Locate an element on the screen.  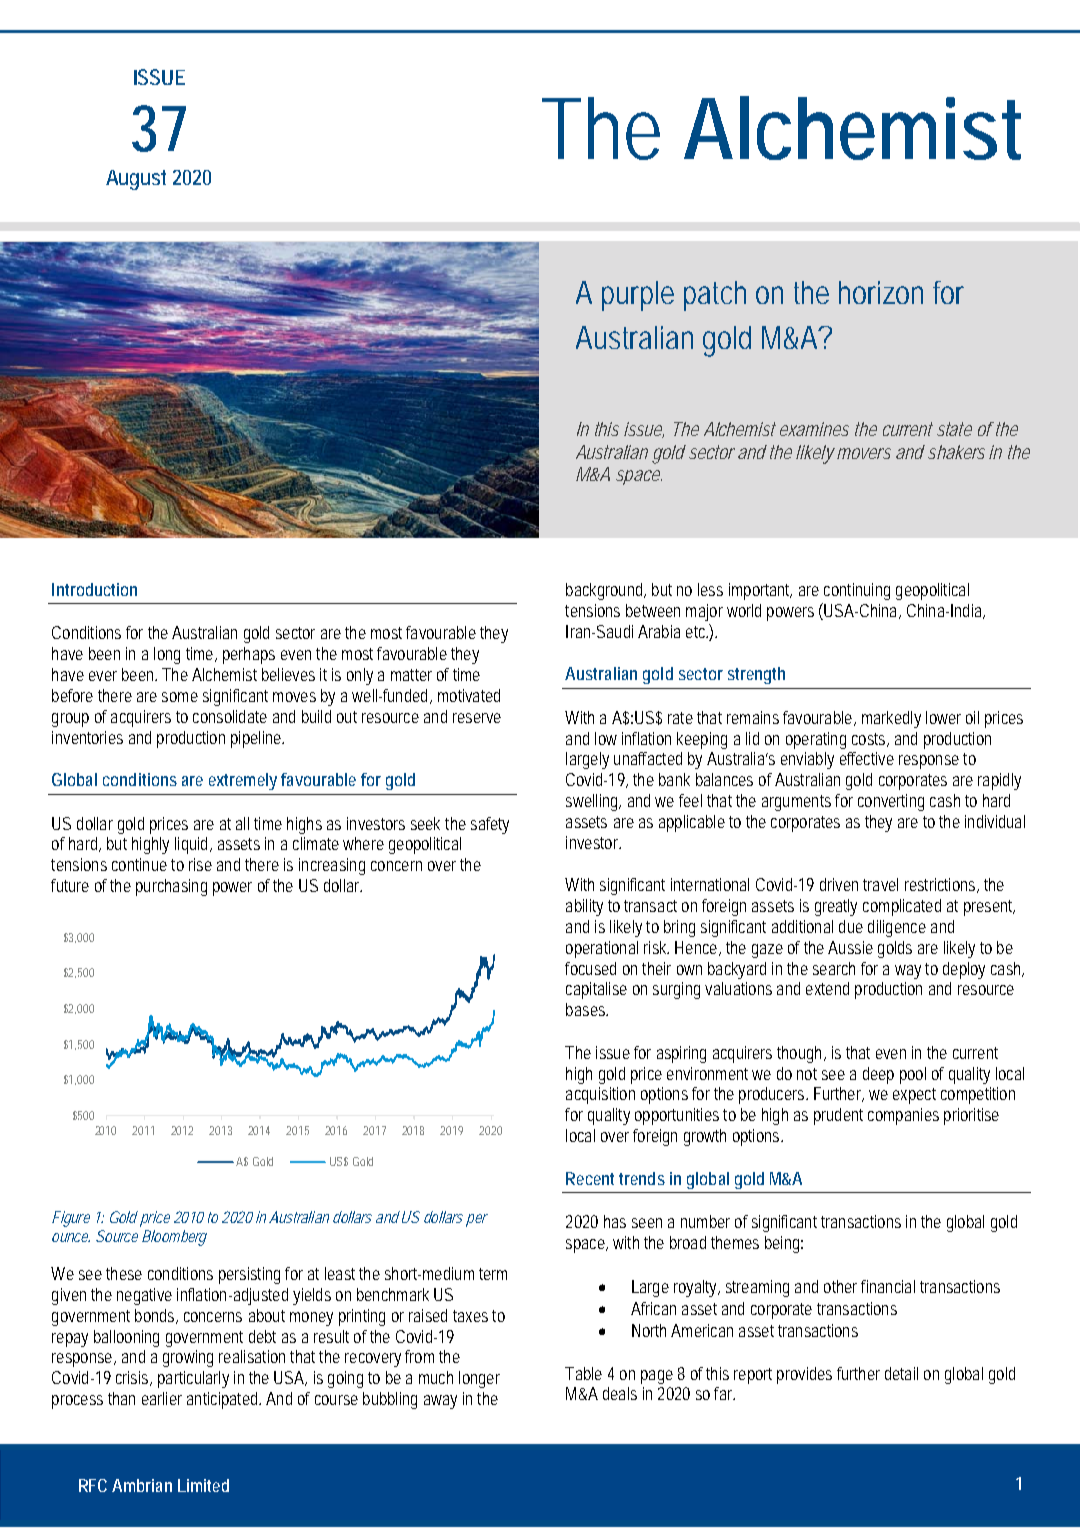
away is located at coordinates (440, 1402).
